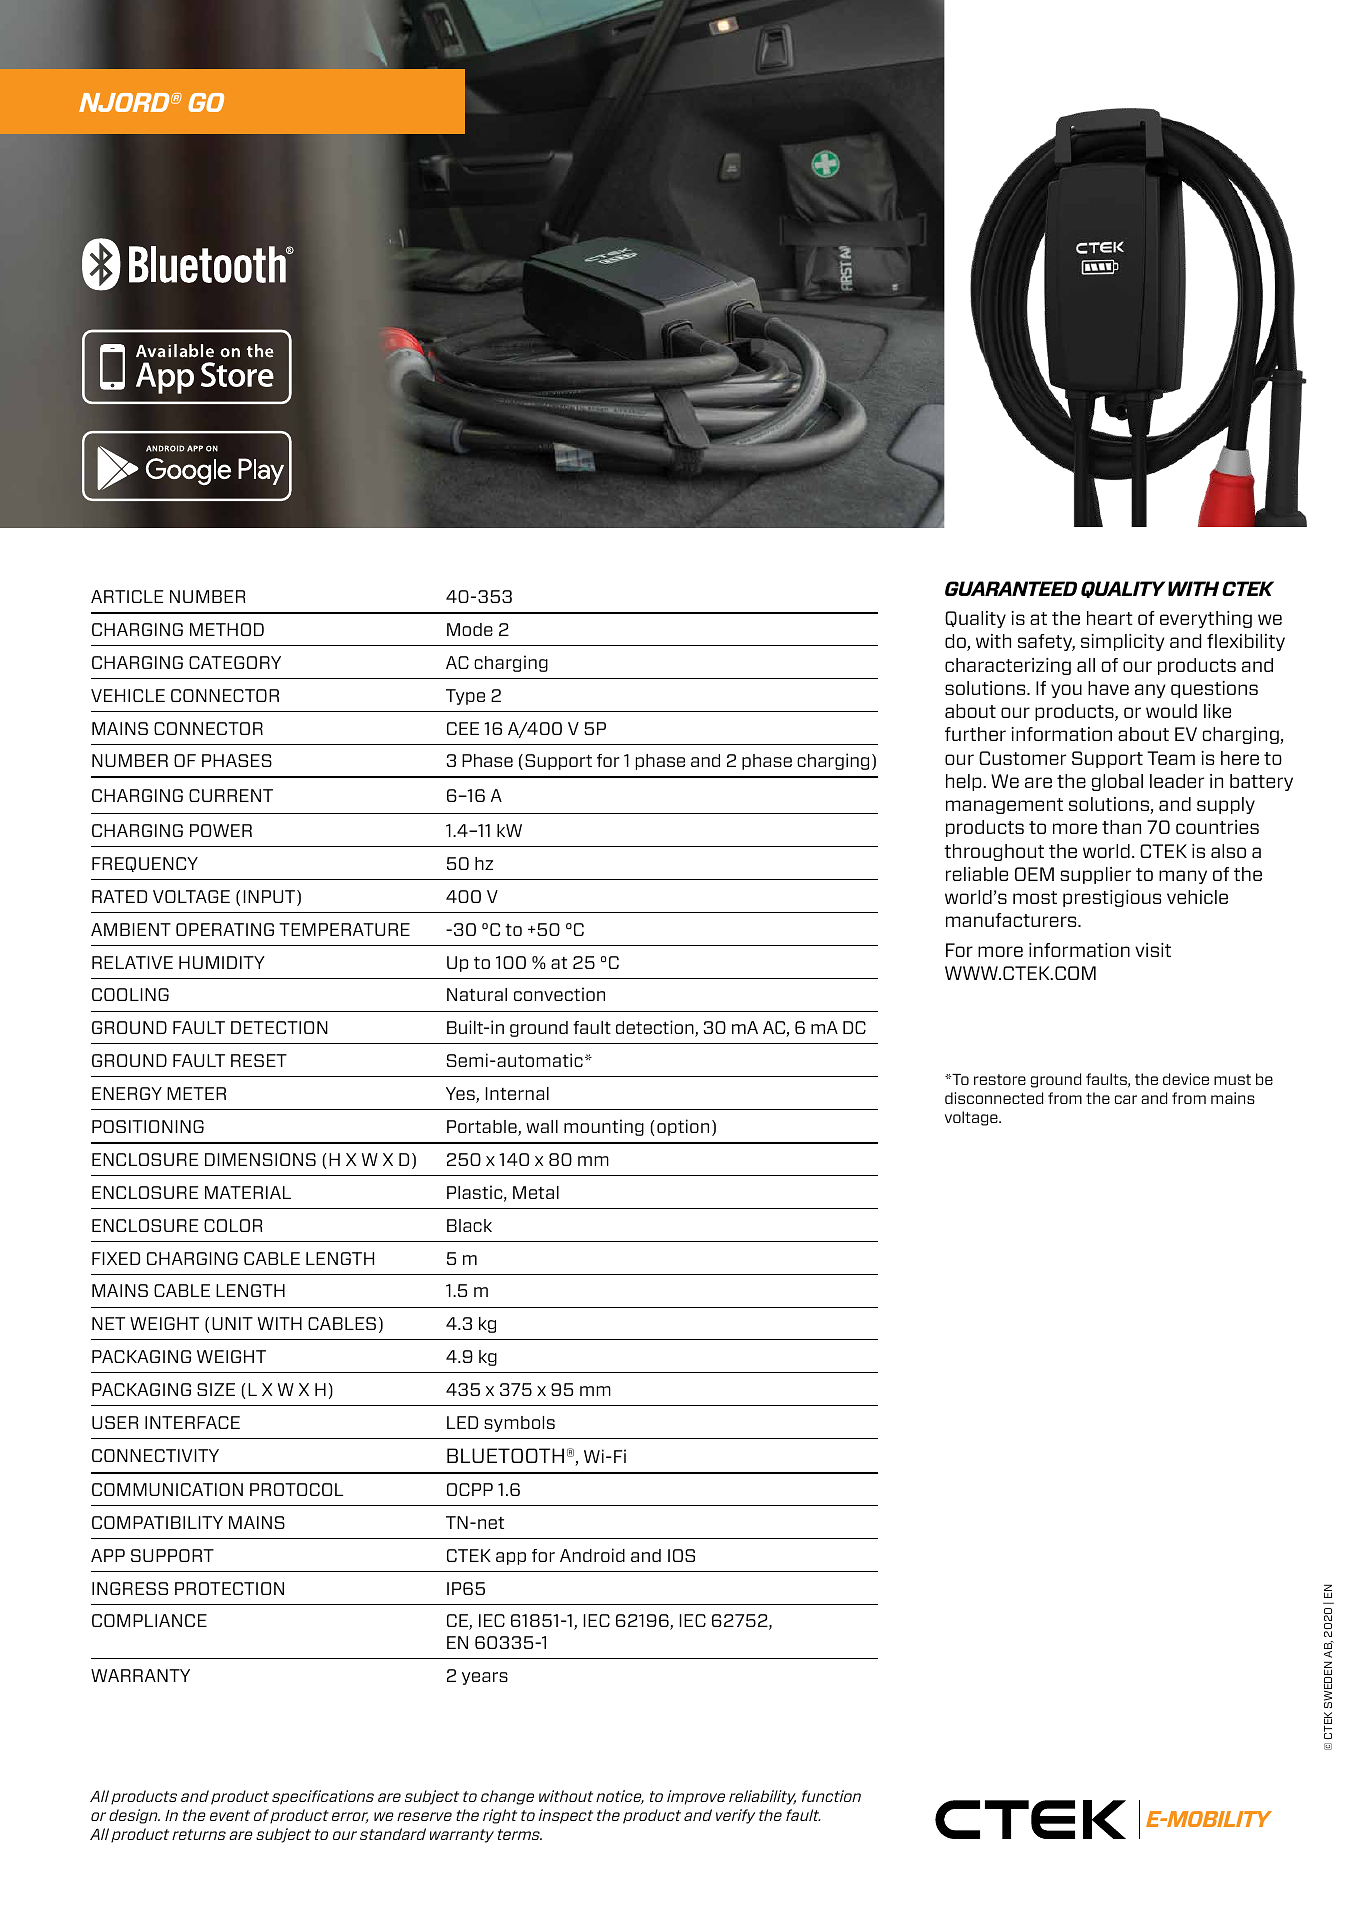 This page has width=1356, height=1918. What do you see at coordinates (259, 1060) in the page?
I see `RESET` at bounding box center [259, 1060].
